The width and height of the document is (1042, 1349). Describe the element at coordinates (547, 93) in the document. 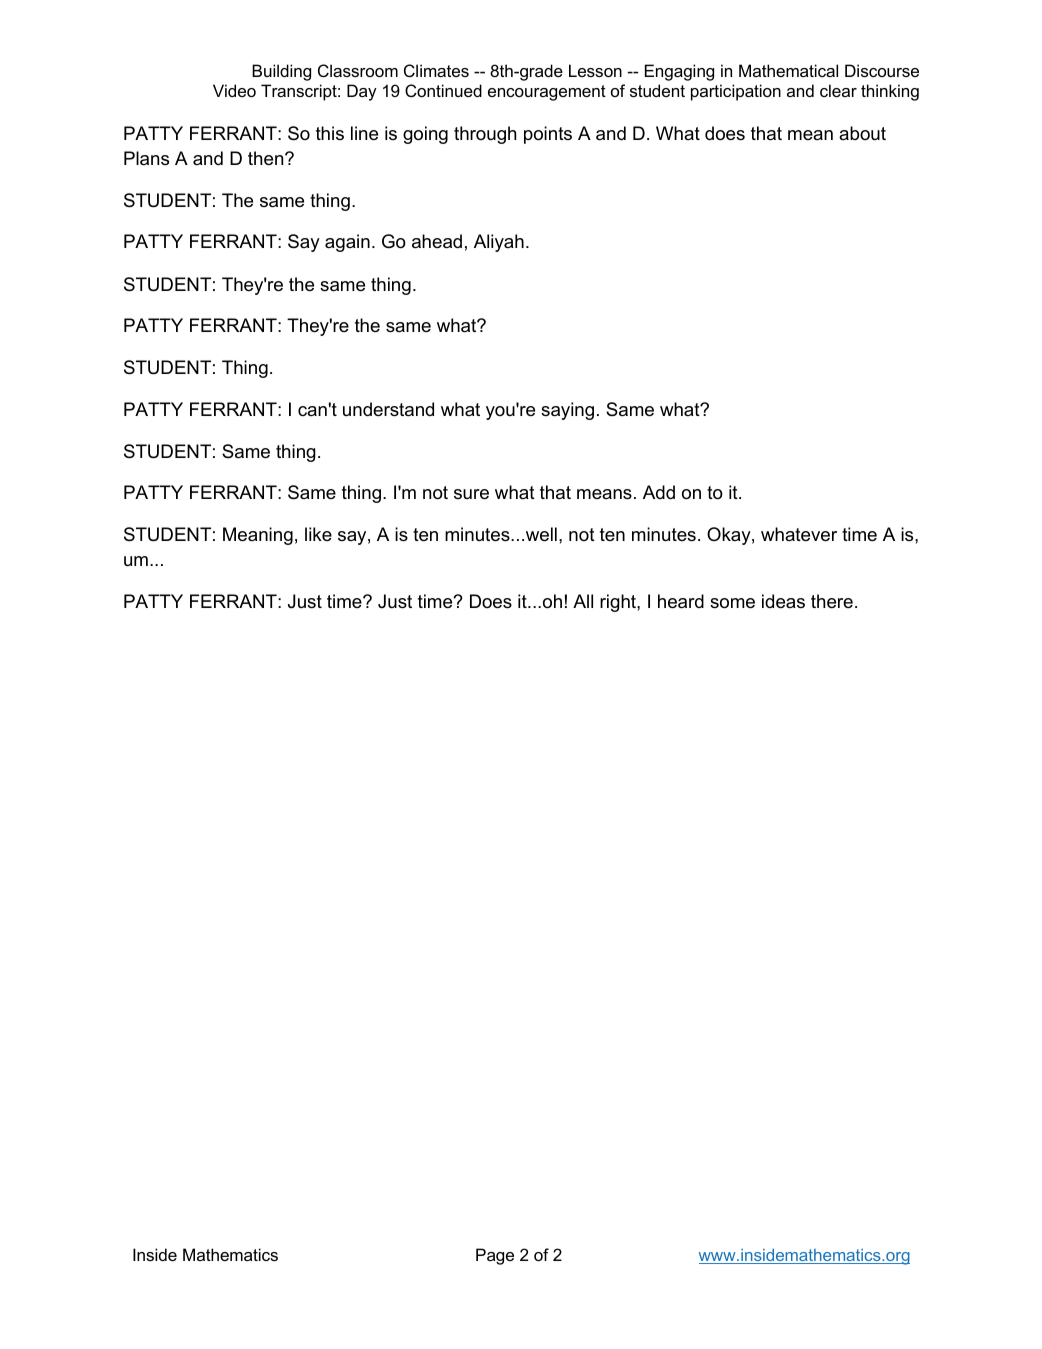

I see `encouragement` at that location.
